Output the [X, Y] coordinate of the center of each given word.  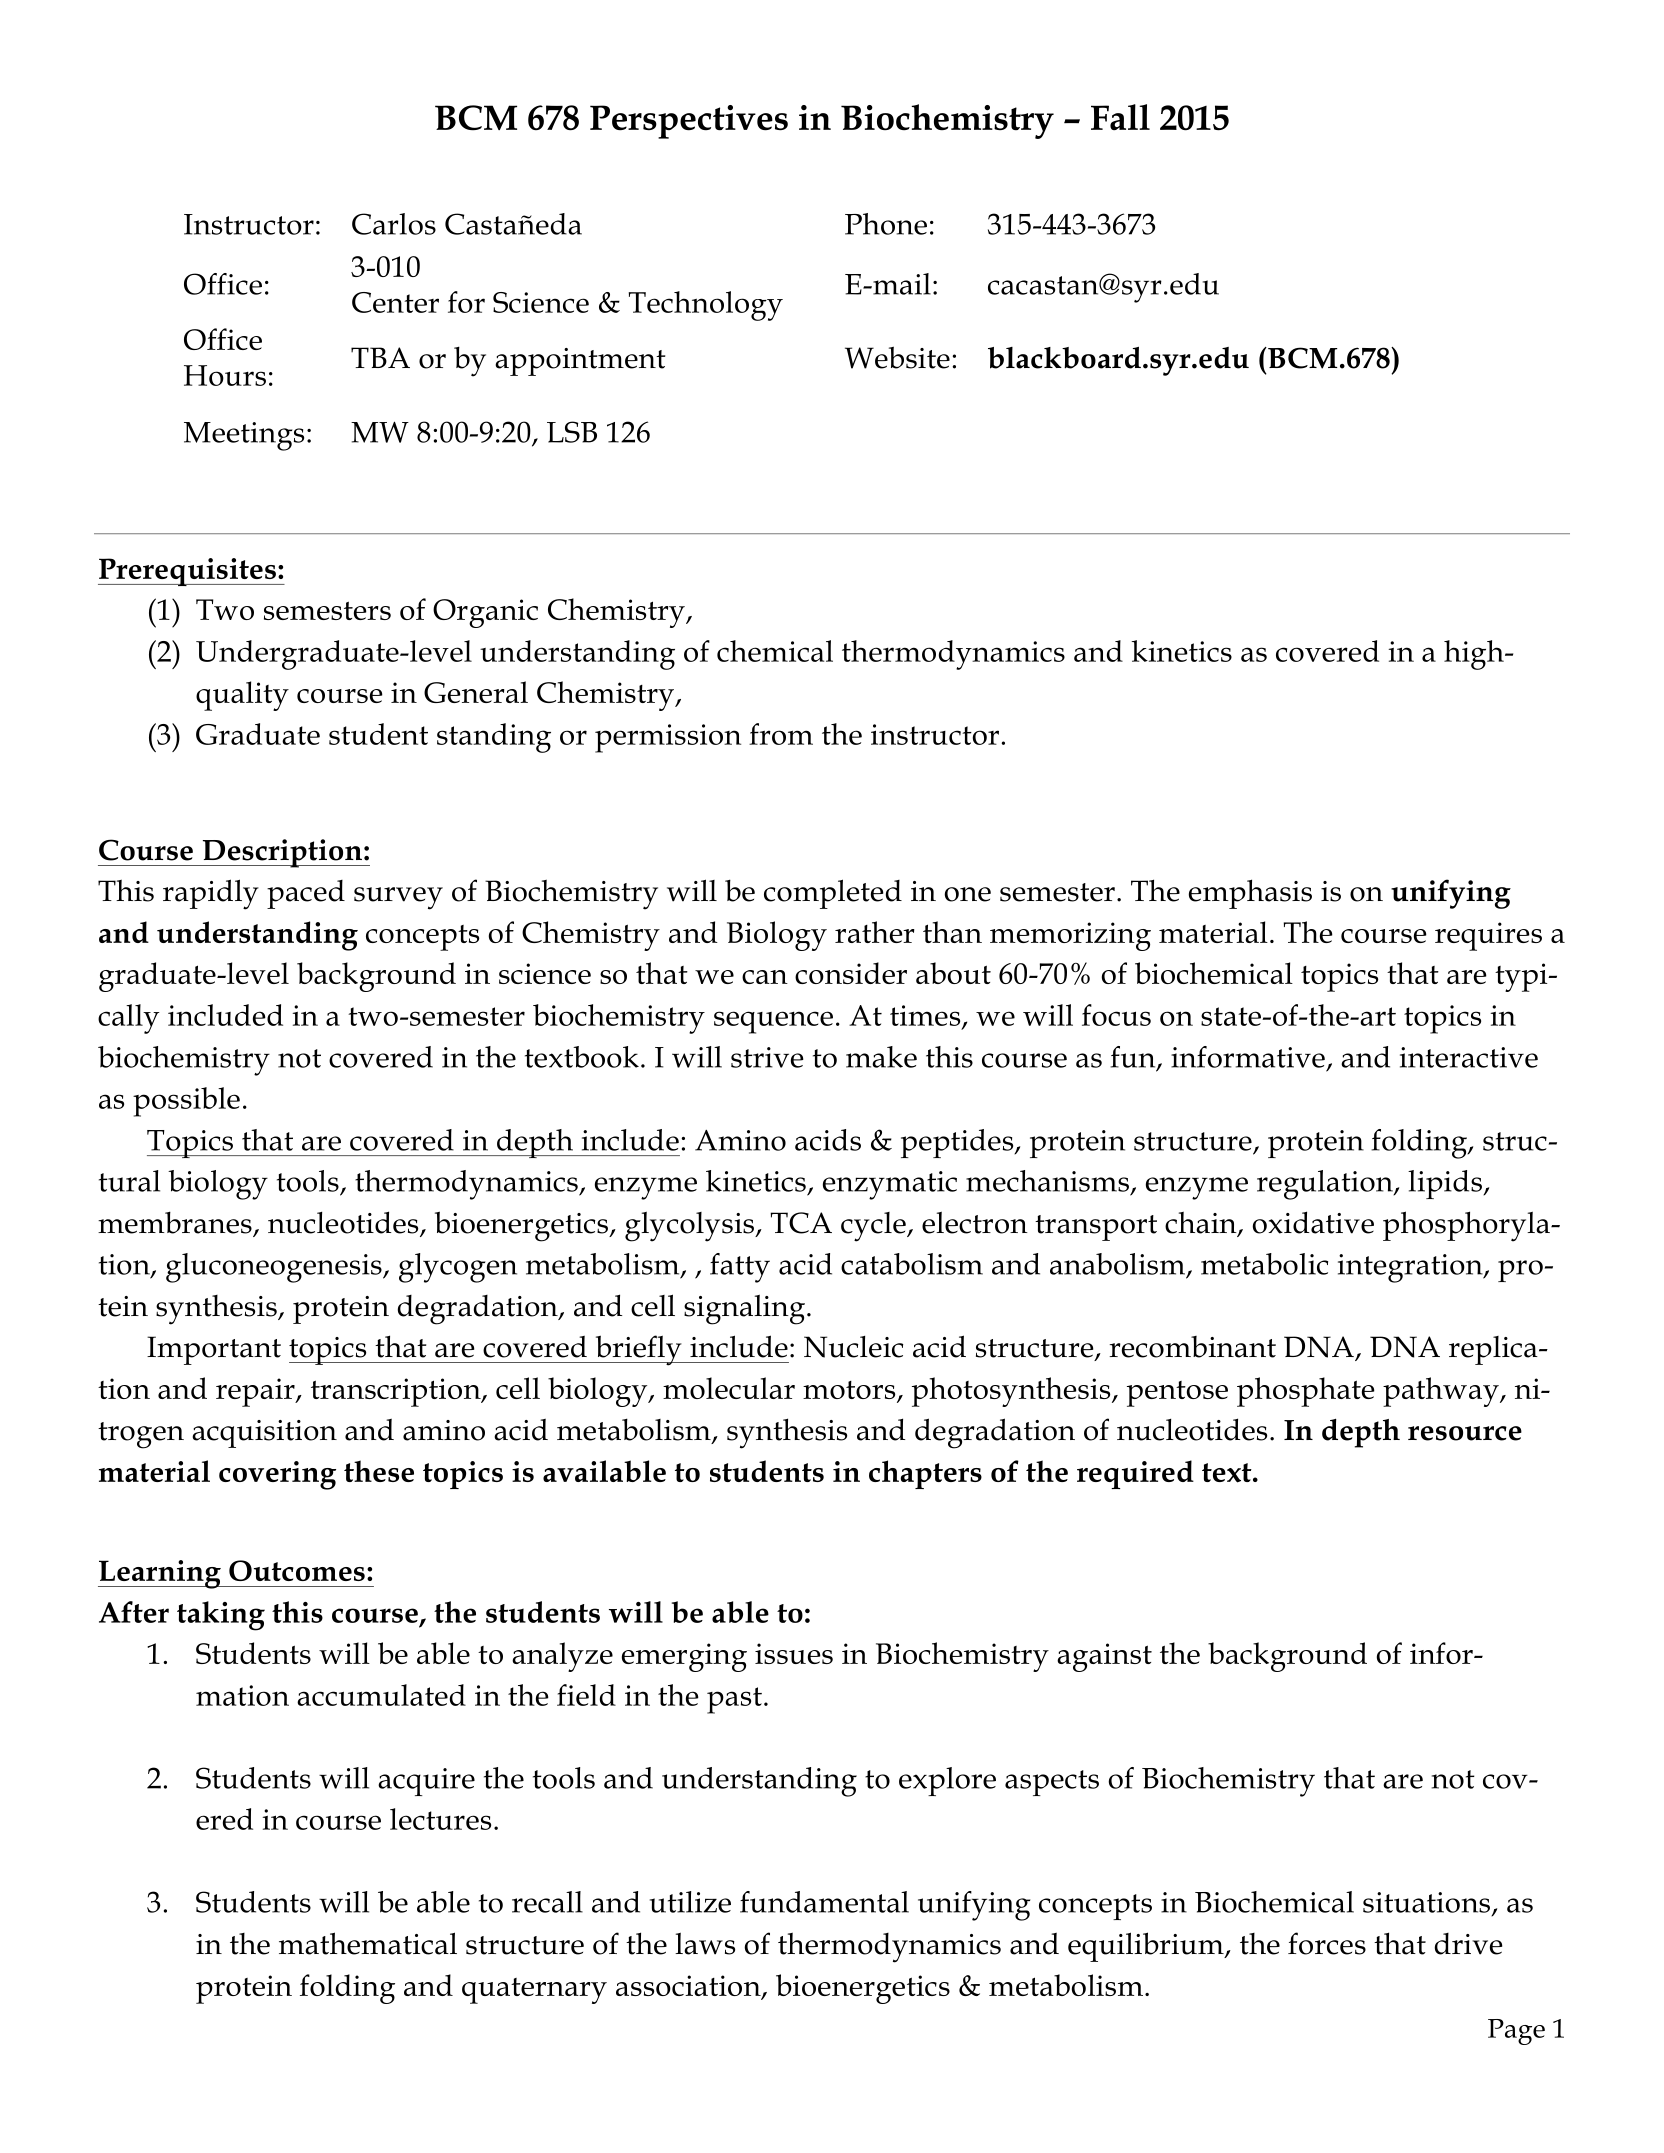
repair [256, 1392]
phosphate [1306, 1392]
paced [306, 894]
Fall [1120, 117]
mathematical [368, 1943]
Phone [886, 224]
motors [850, 1391]
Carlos [394, 224]
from [781, 734]
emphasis [1250, 894]
